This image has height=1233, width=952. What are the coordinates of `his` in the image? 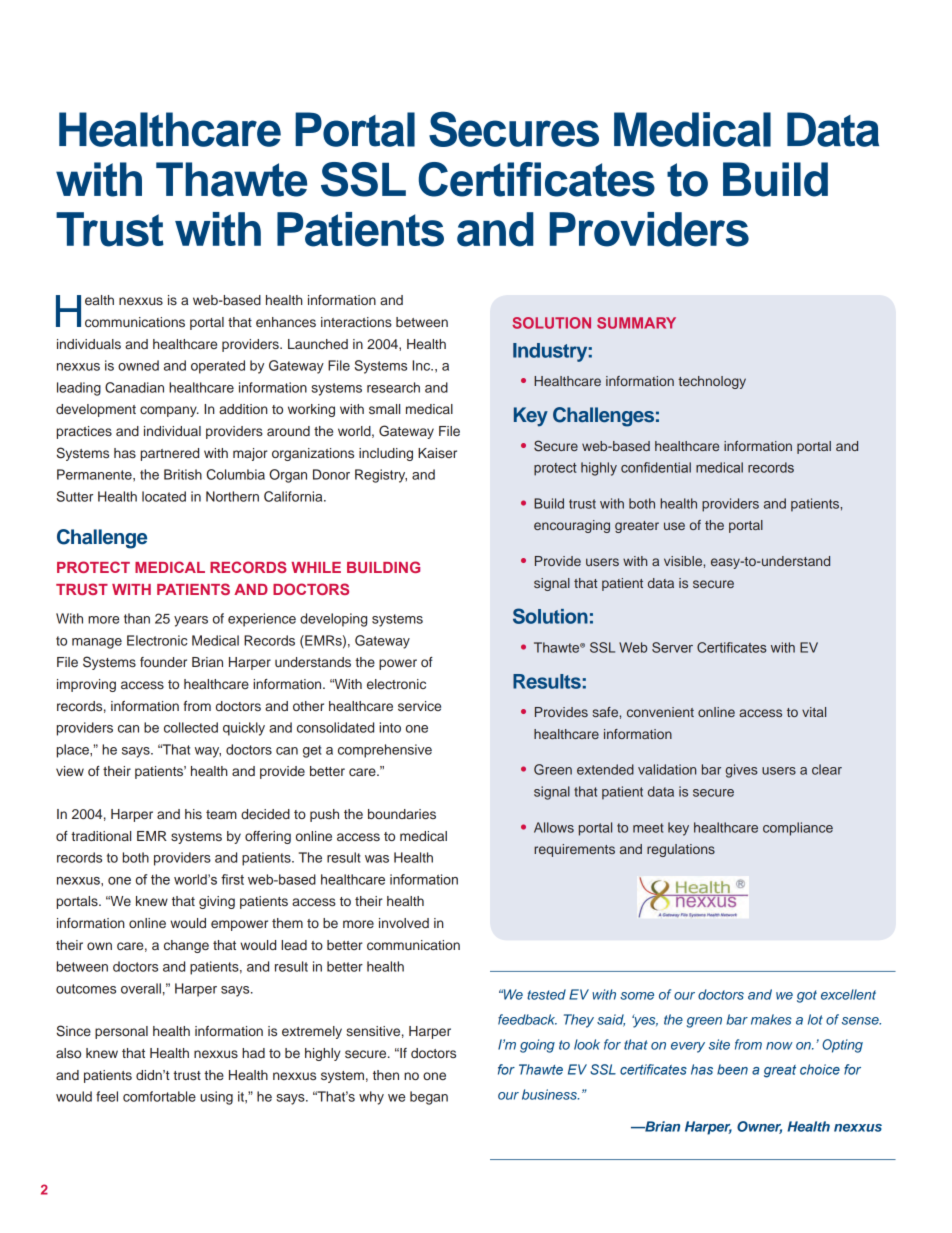 It's located at (193, 814).
